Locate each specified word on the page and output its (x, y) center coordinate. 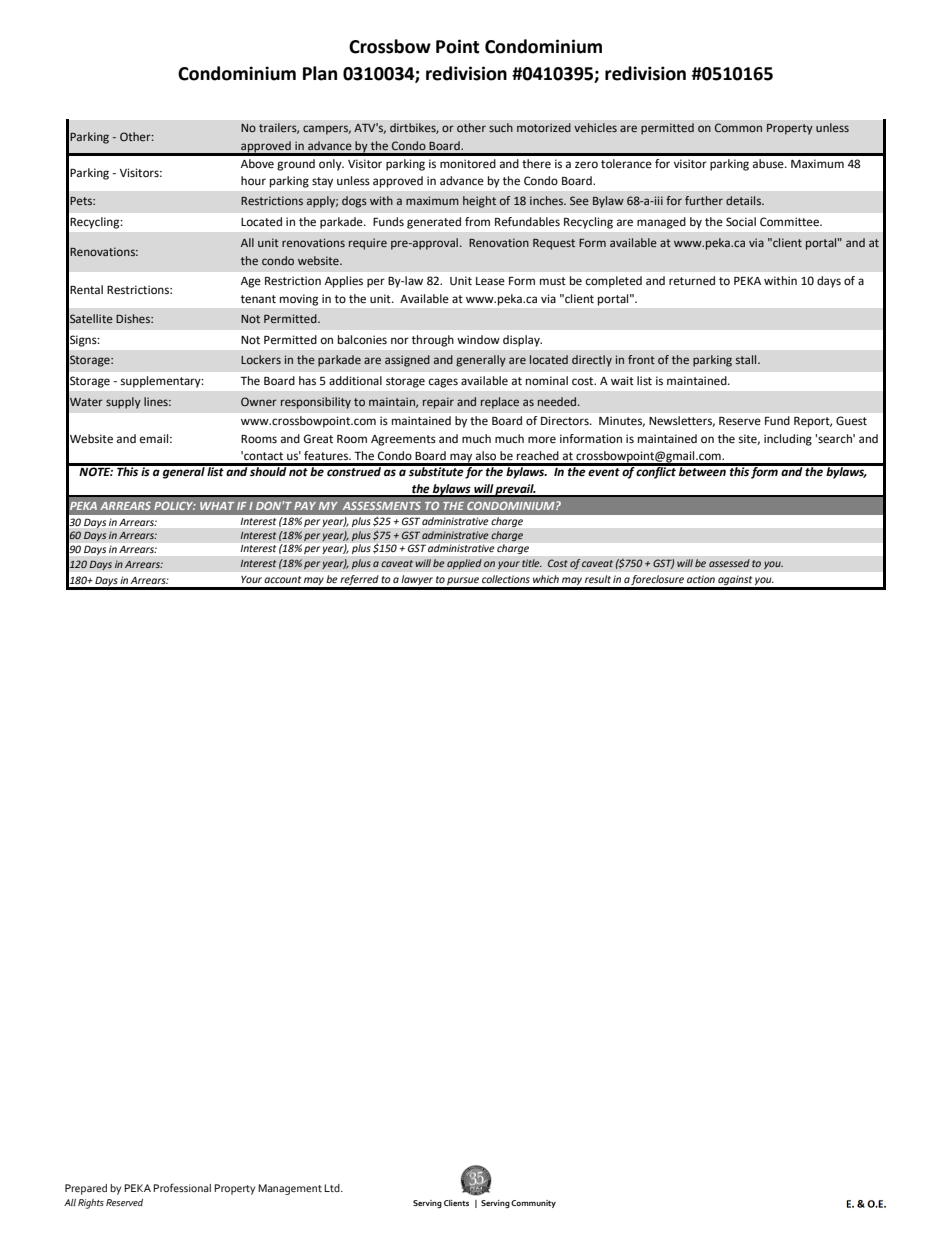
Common (738, 127)
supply (123, 403)
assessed (729, 563)
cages (443, 383)
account (282, 579)
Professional (182, 1187)
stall (747, 359)
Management (290, 1189)
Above (257, 164)
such (501, 127)
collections (505, 579)
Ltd (333, 1188)
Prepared (86, 1189)
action (701, 579)
